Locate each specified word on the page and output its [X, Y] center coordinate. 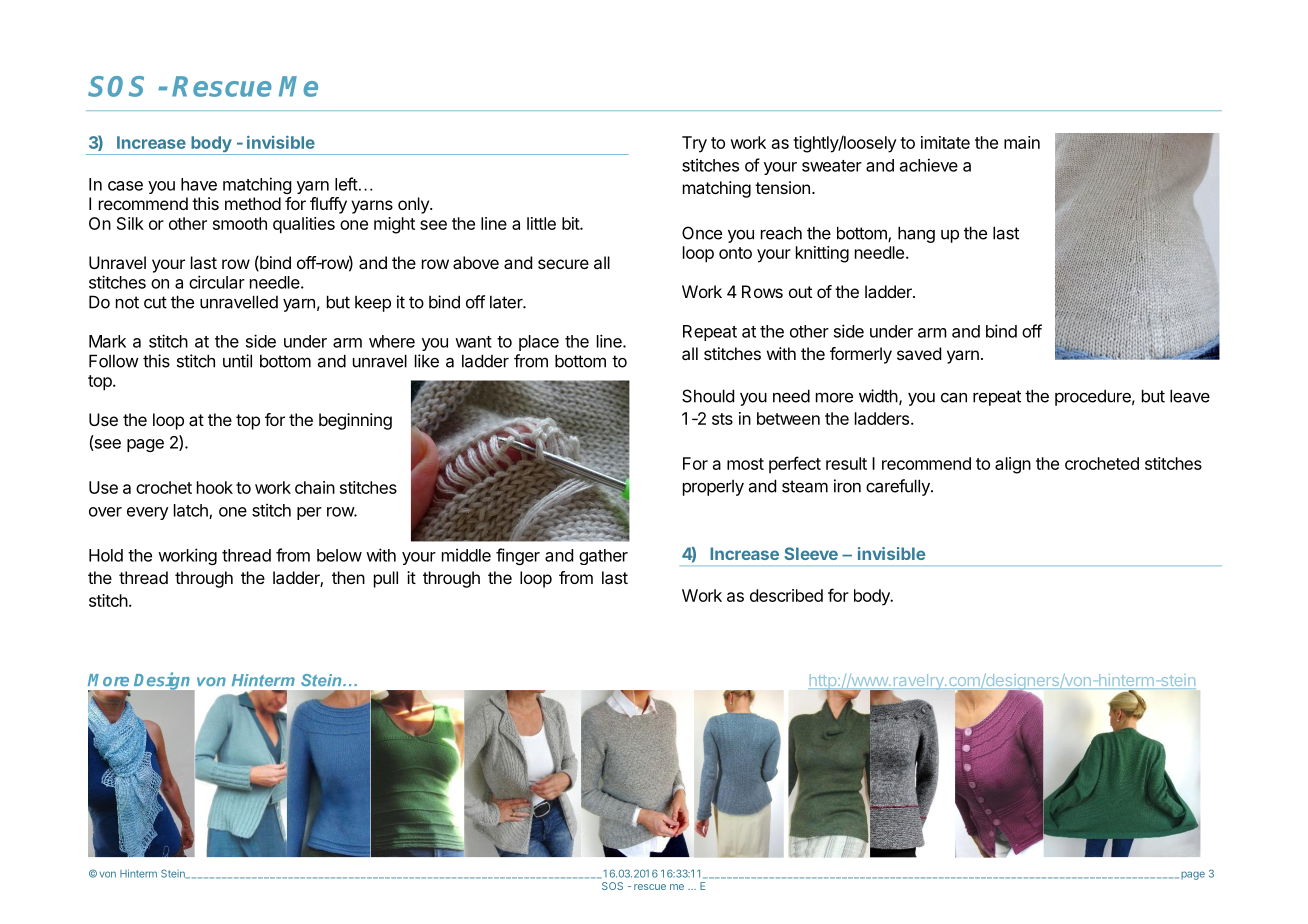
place [539, 343]
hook [215, 487]
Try [694, 144]
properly [713, 488]
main [1022, 142]
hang [916, 234]
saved [919, 353]
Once [702, 233]
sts [722, 419]
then [348, 577]
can [954, 397]
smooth [240, 223]
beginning [355, 421]
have [199, 184]
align [1013, 465]
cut [155, 302]
